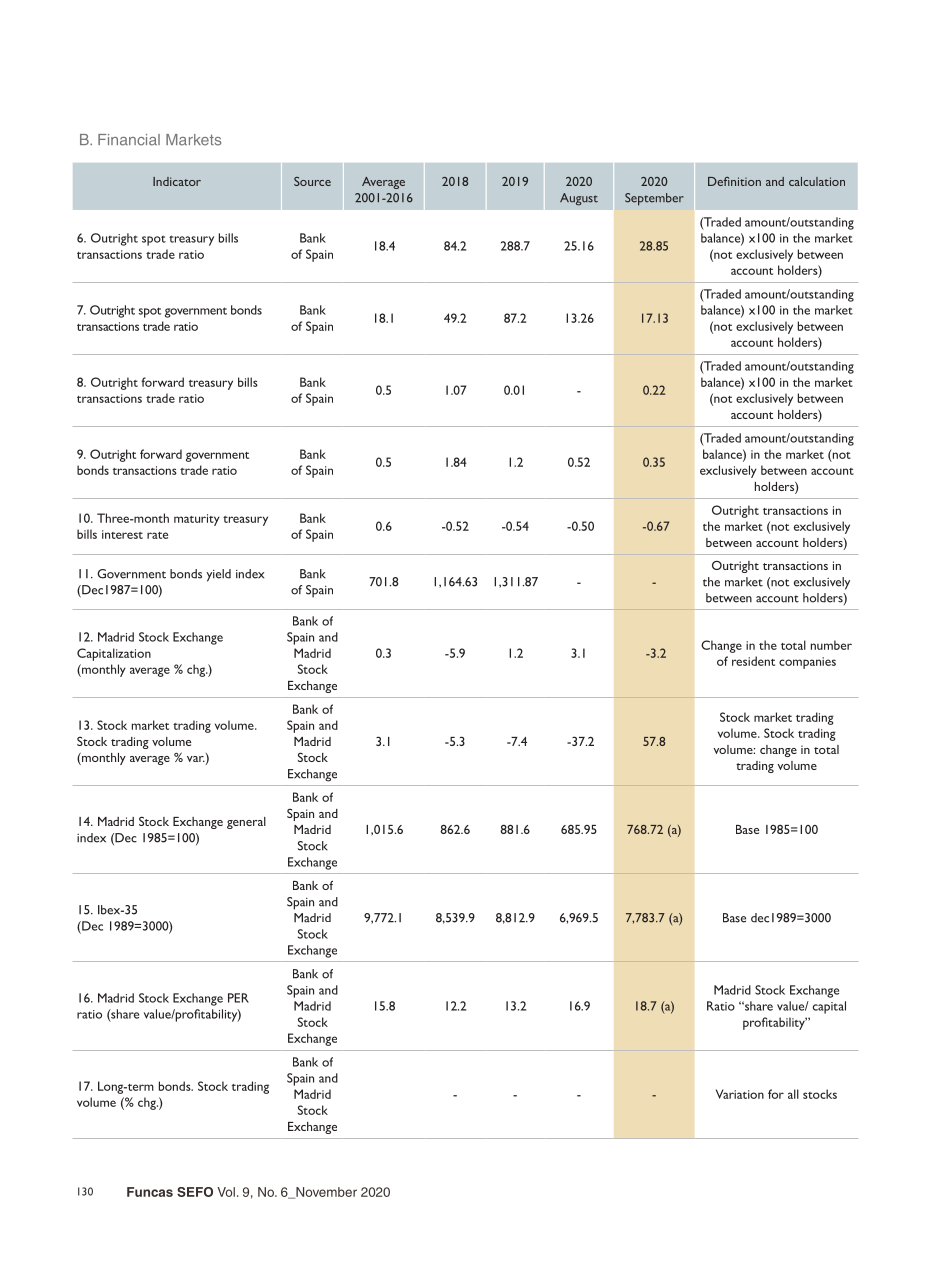 The height and width of the screenshot is (1262, 952). Describe the element at coordinates (246, 823) in the screenshot. I see `general` at that location.
